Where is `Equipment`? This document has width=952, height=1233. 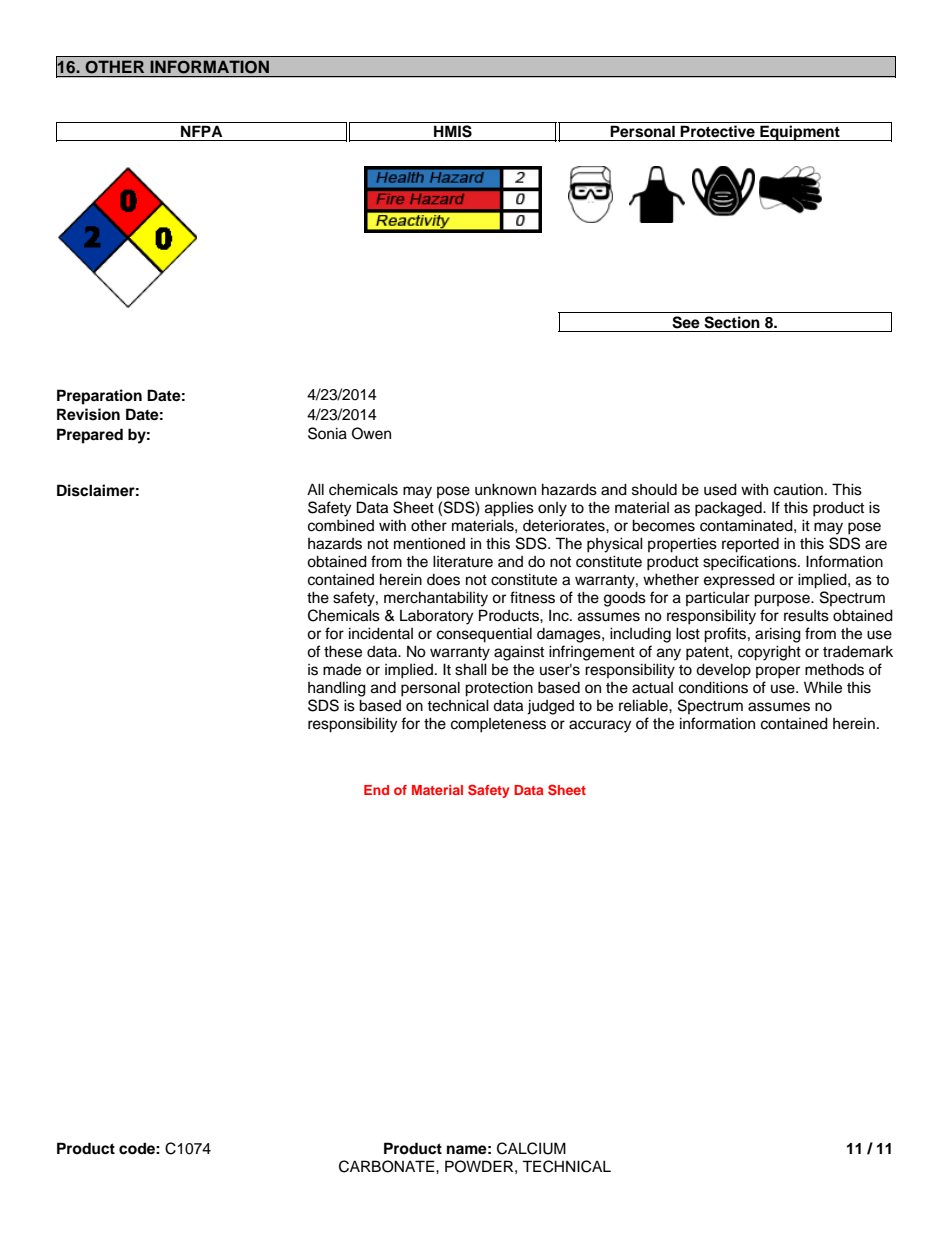
Equipment is located at coordinates (800, 133).
